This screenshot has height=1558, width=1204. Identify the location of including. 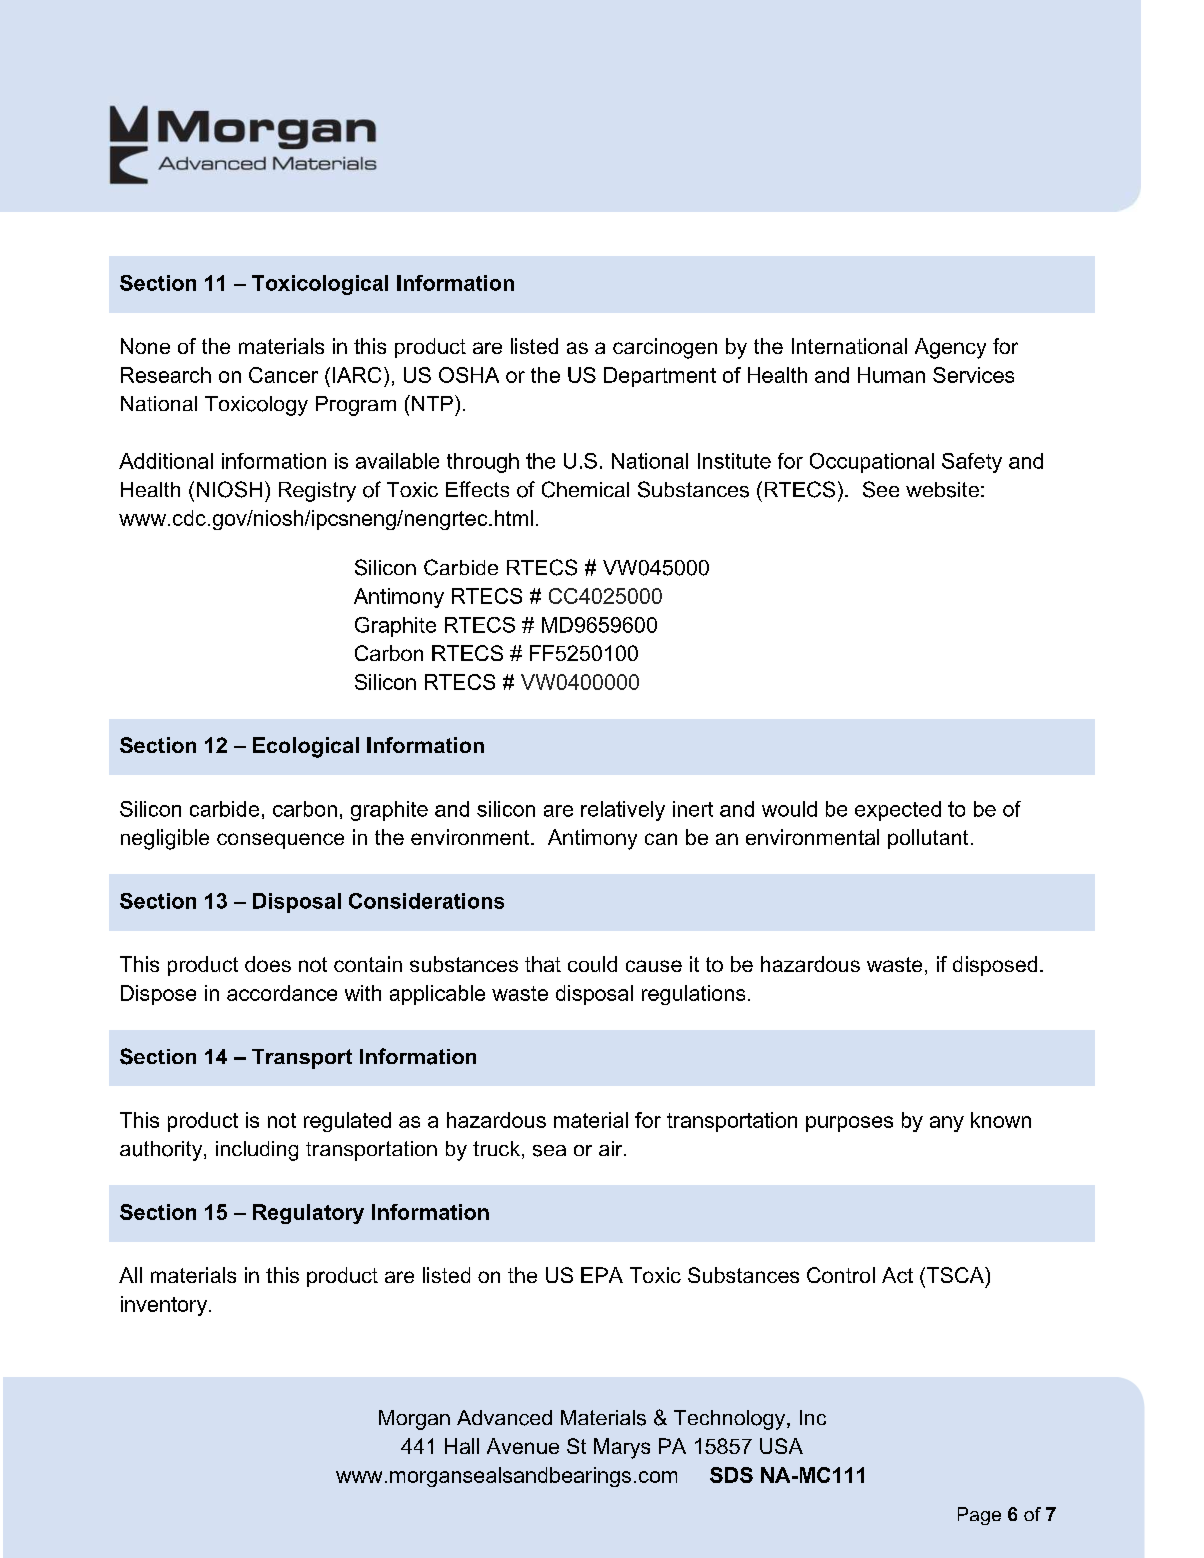
(257, 1151).
